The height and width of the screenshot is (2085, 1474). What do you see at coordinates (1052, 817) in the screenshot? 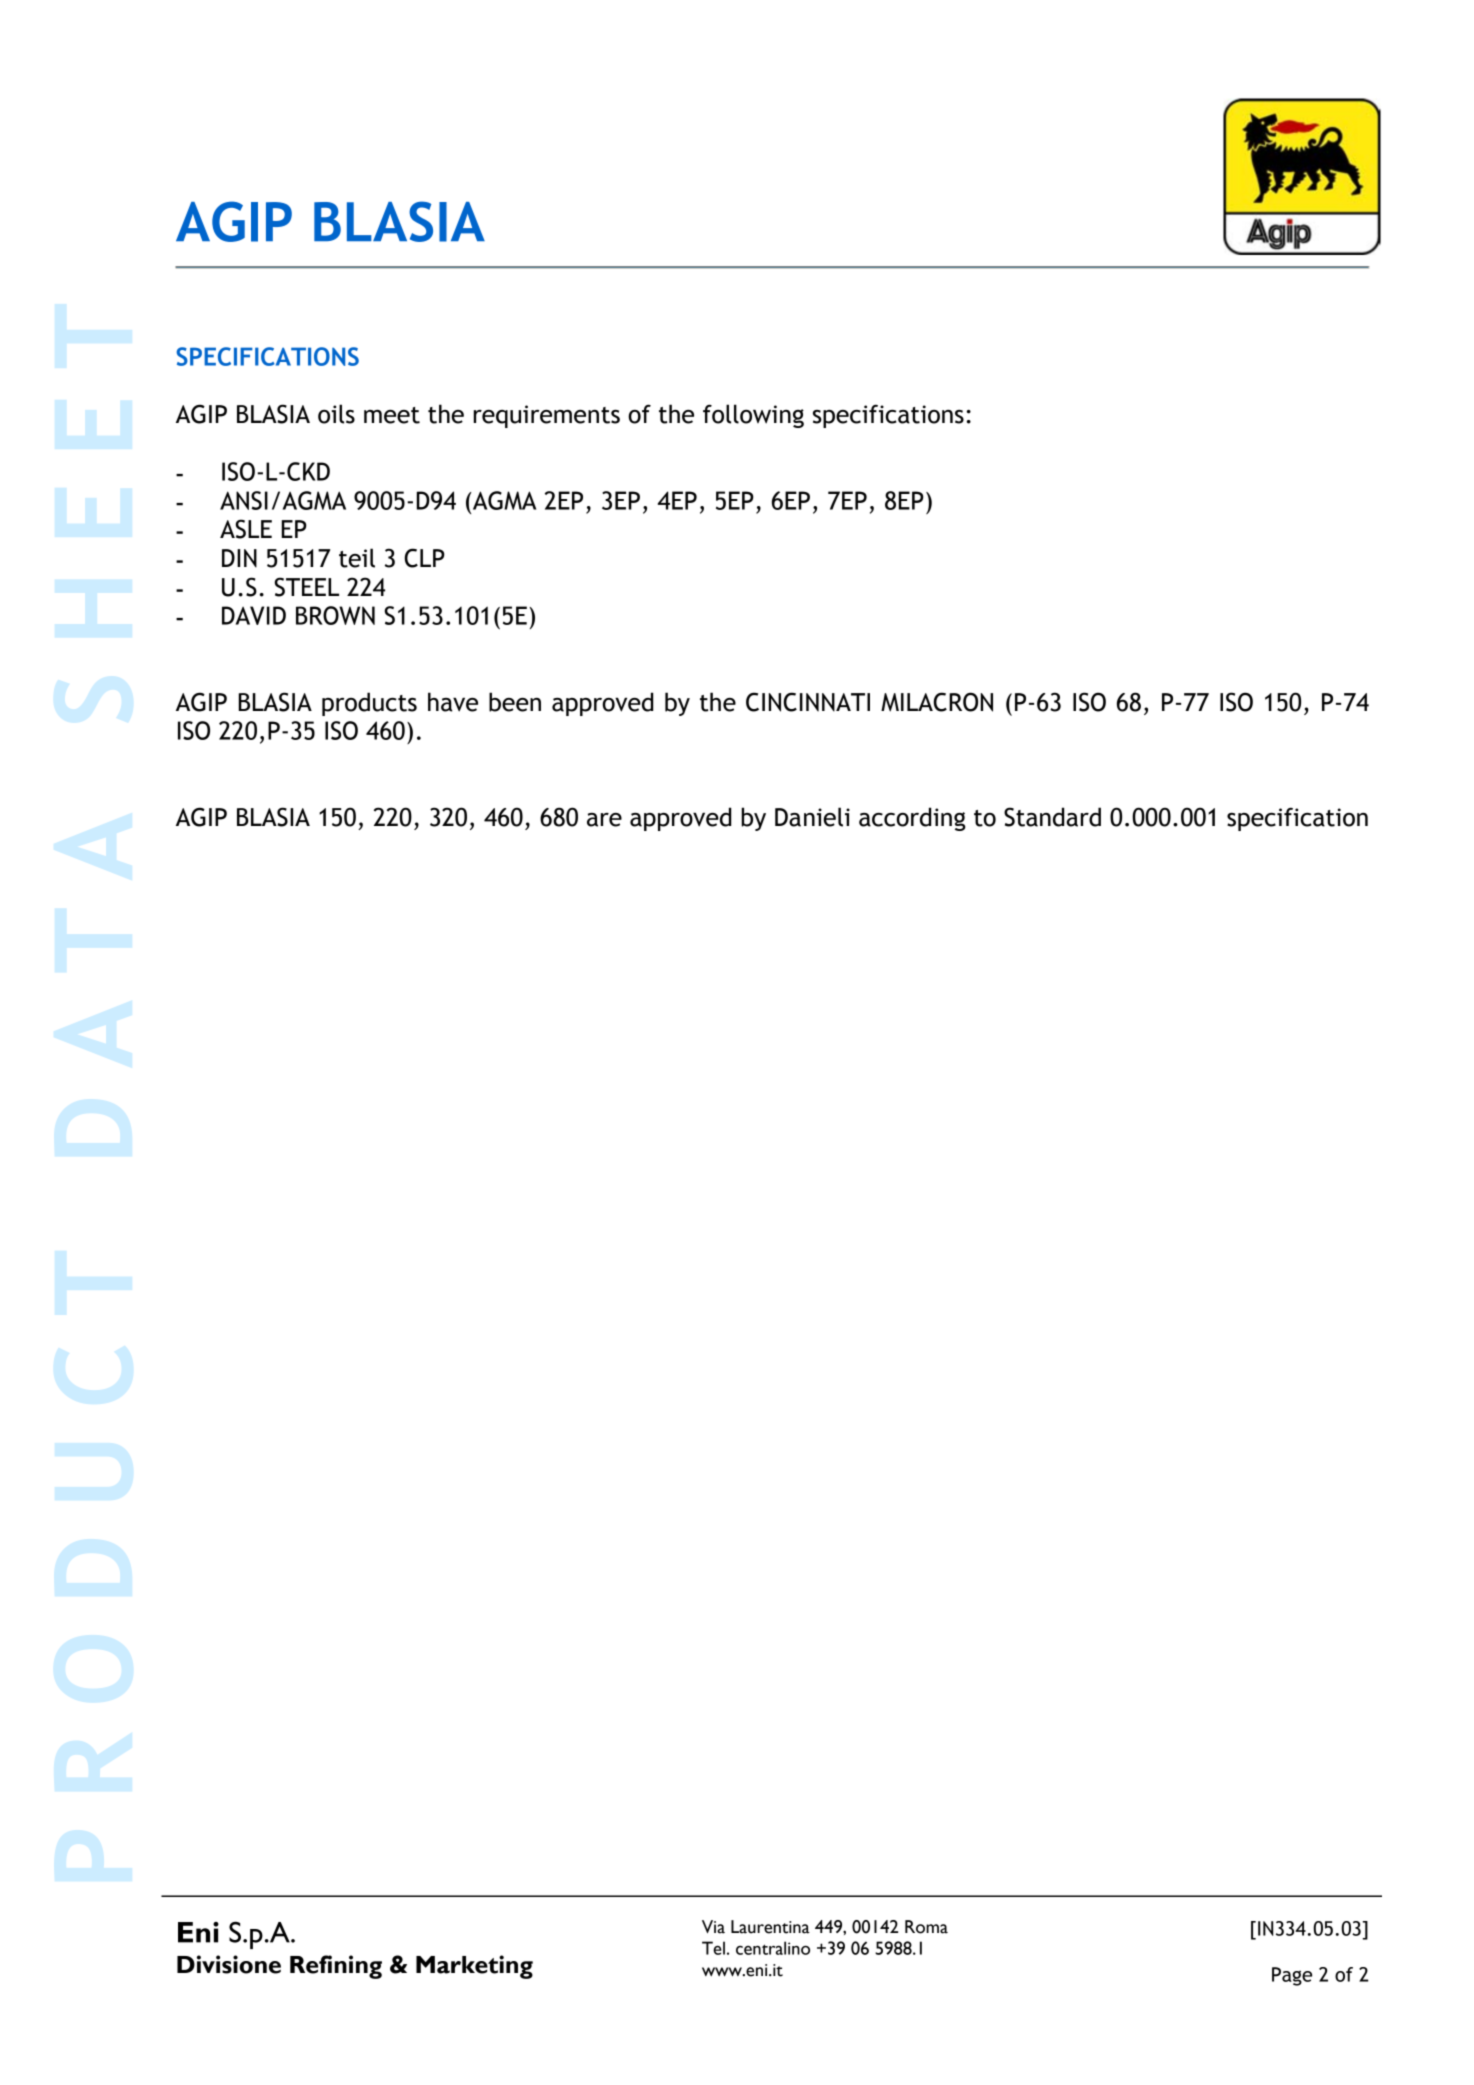
I see `Standard` at bounding box center [1052, 817].
